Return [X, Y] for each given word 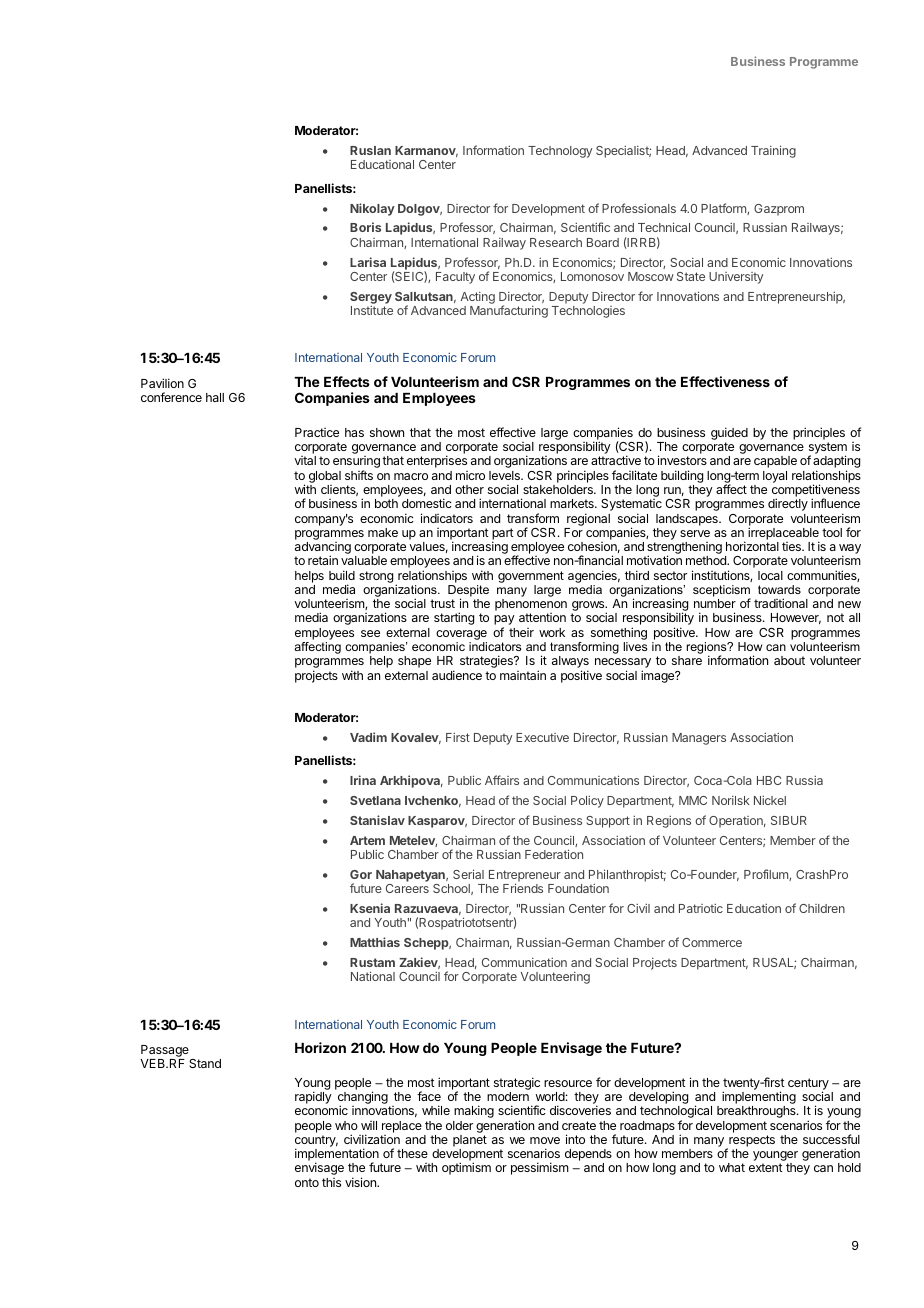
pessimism [540, 1168]
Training [773, 151]
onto [307, 1182]
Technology [560, 152]
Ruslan [370, 150]
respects [751, 1142]
